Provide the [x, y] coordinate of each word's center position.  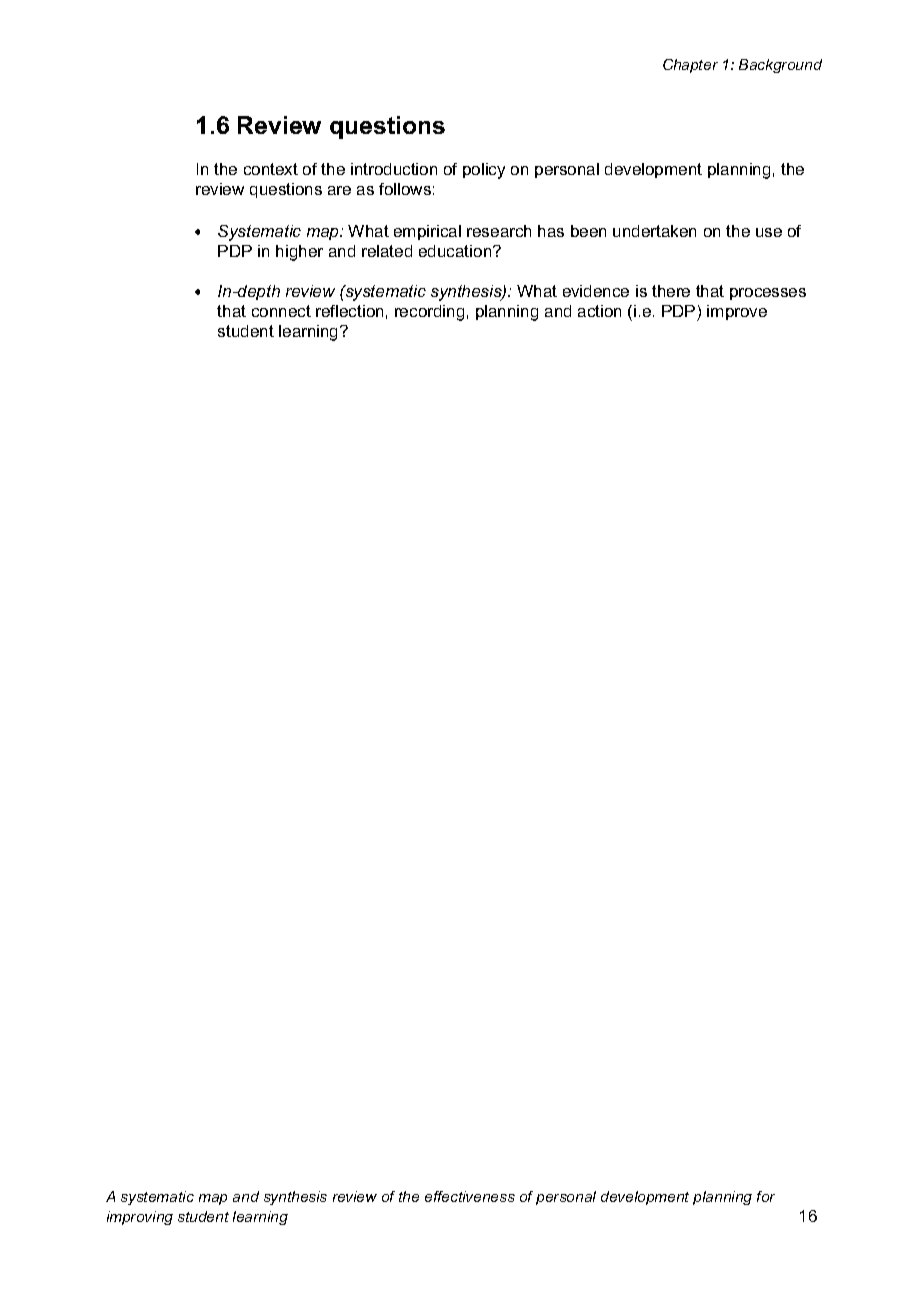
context [271, 169]
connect [281, 311]
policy [484, 171]
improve [737, 312]
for [766, 1196]
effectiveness [470, 1196]
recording [429, 313]
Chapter [690, 66]
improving [140, 1218]
